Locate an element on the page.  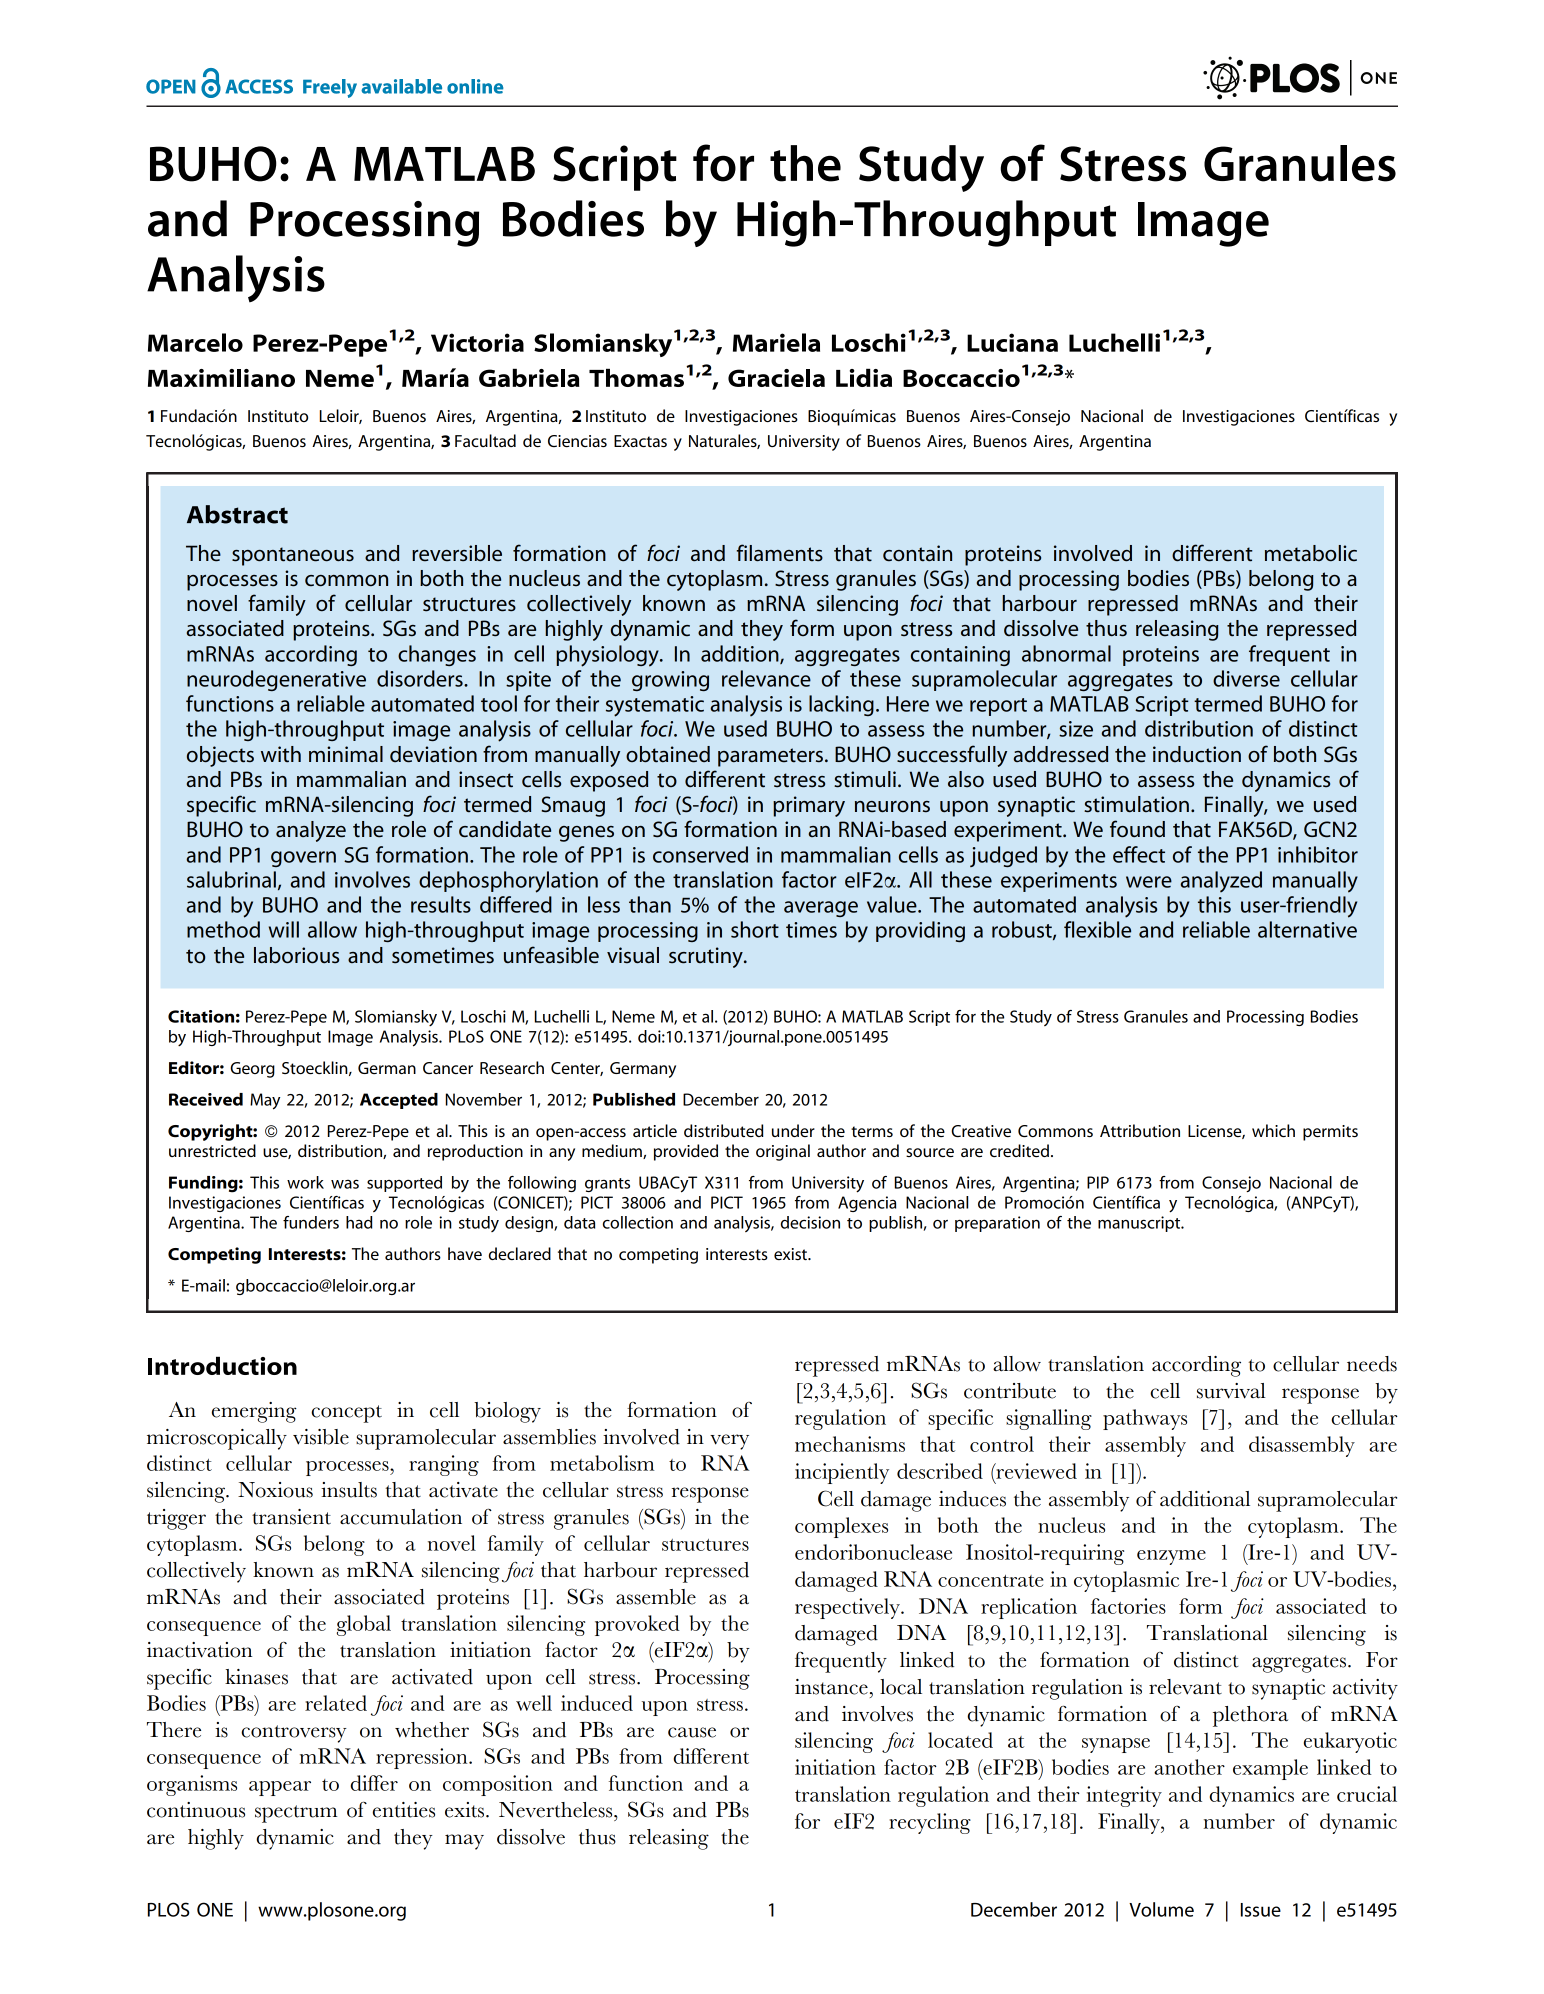
enzyme is located at coordinates (1171, 1557).
